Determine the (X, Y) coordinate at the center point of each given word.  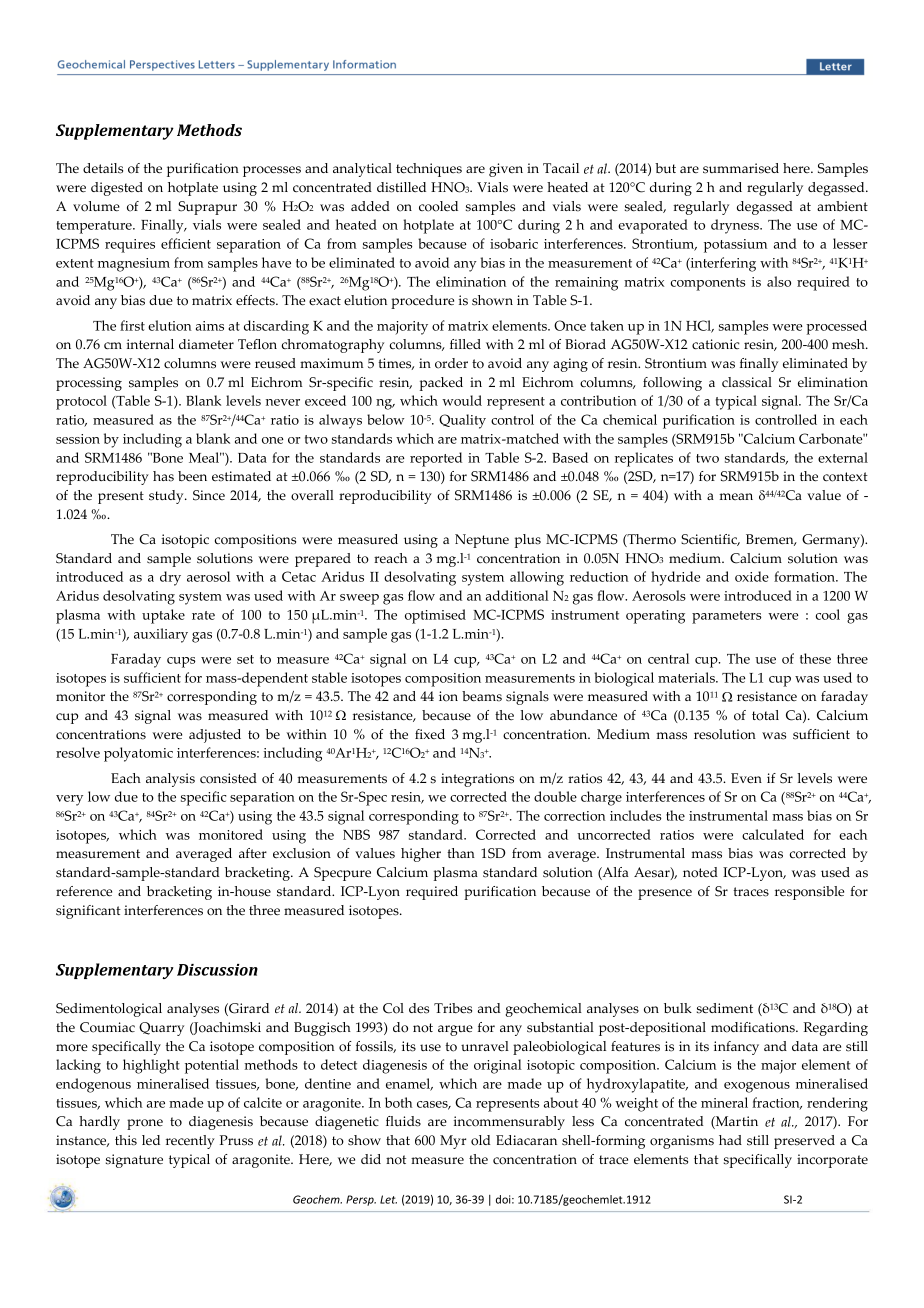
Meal (205, 457)
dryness (736, 226)
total (765, 715)
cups (181, 662)
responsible (809, 893)
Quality (462, 421)
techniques (429, 170)
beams (482, 696)
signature (134, 1161)
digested (117, 189)
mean (736, 496)
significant (88, 912)
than (461, 853)
